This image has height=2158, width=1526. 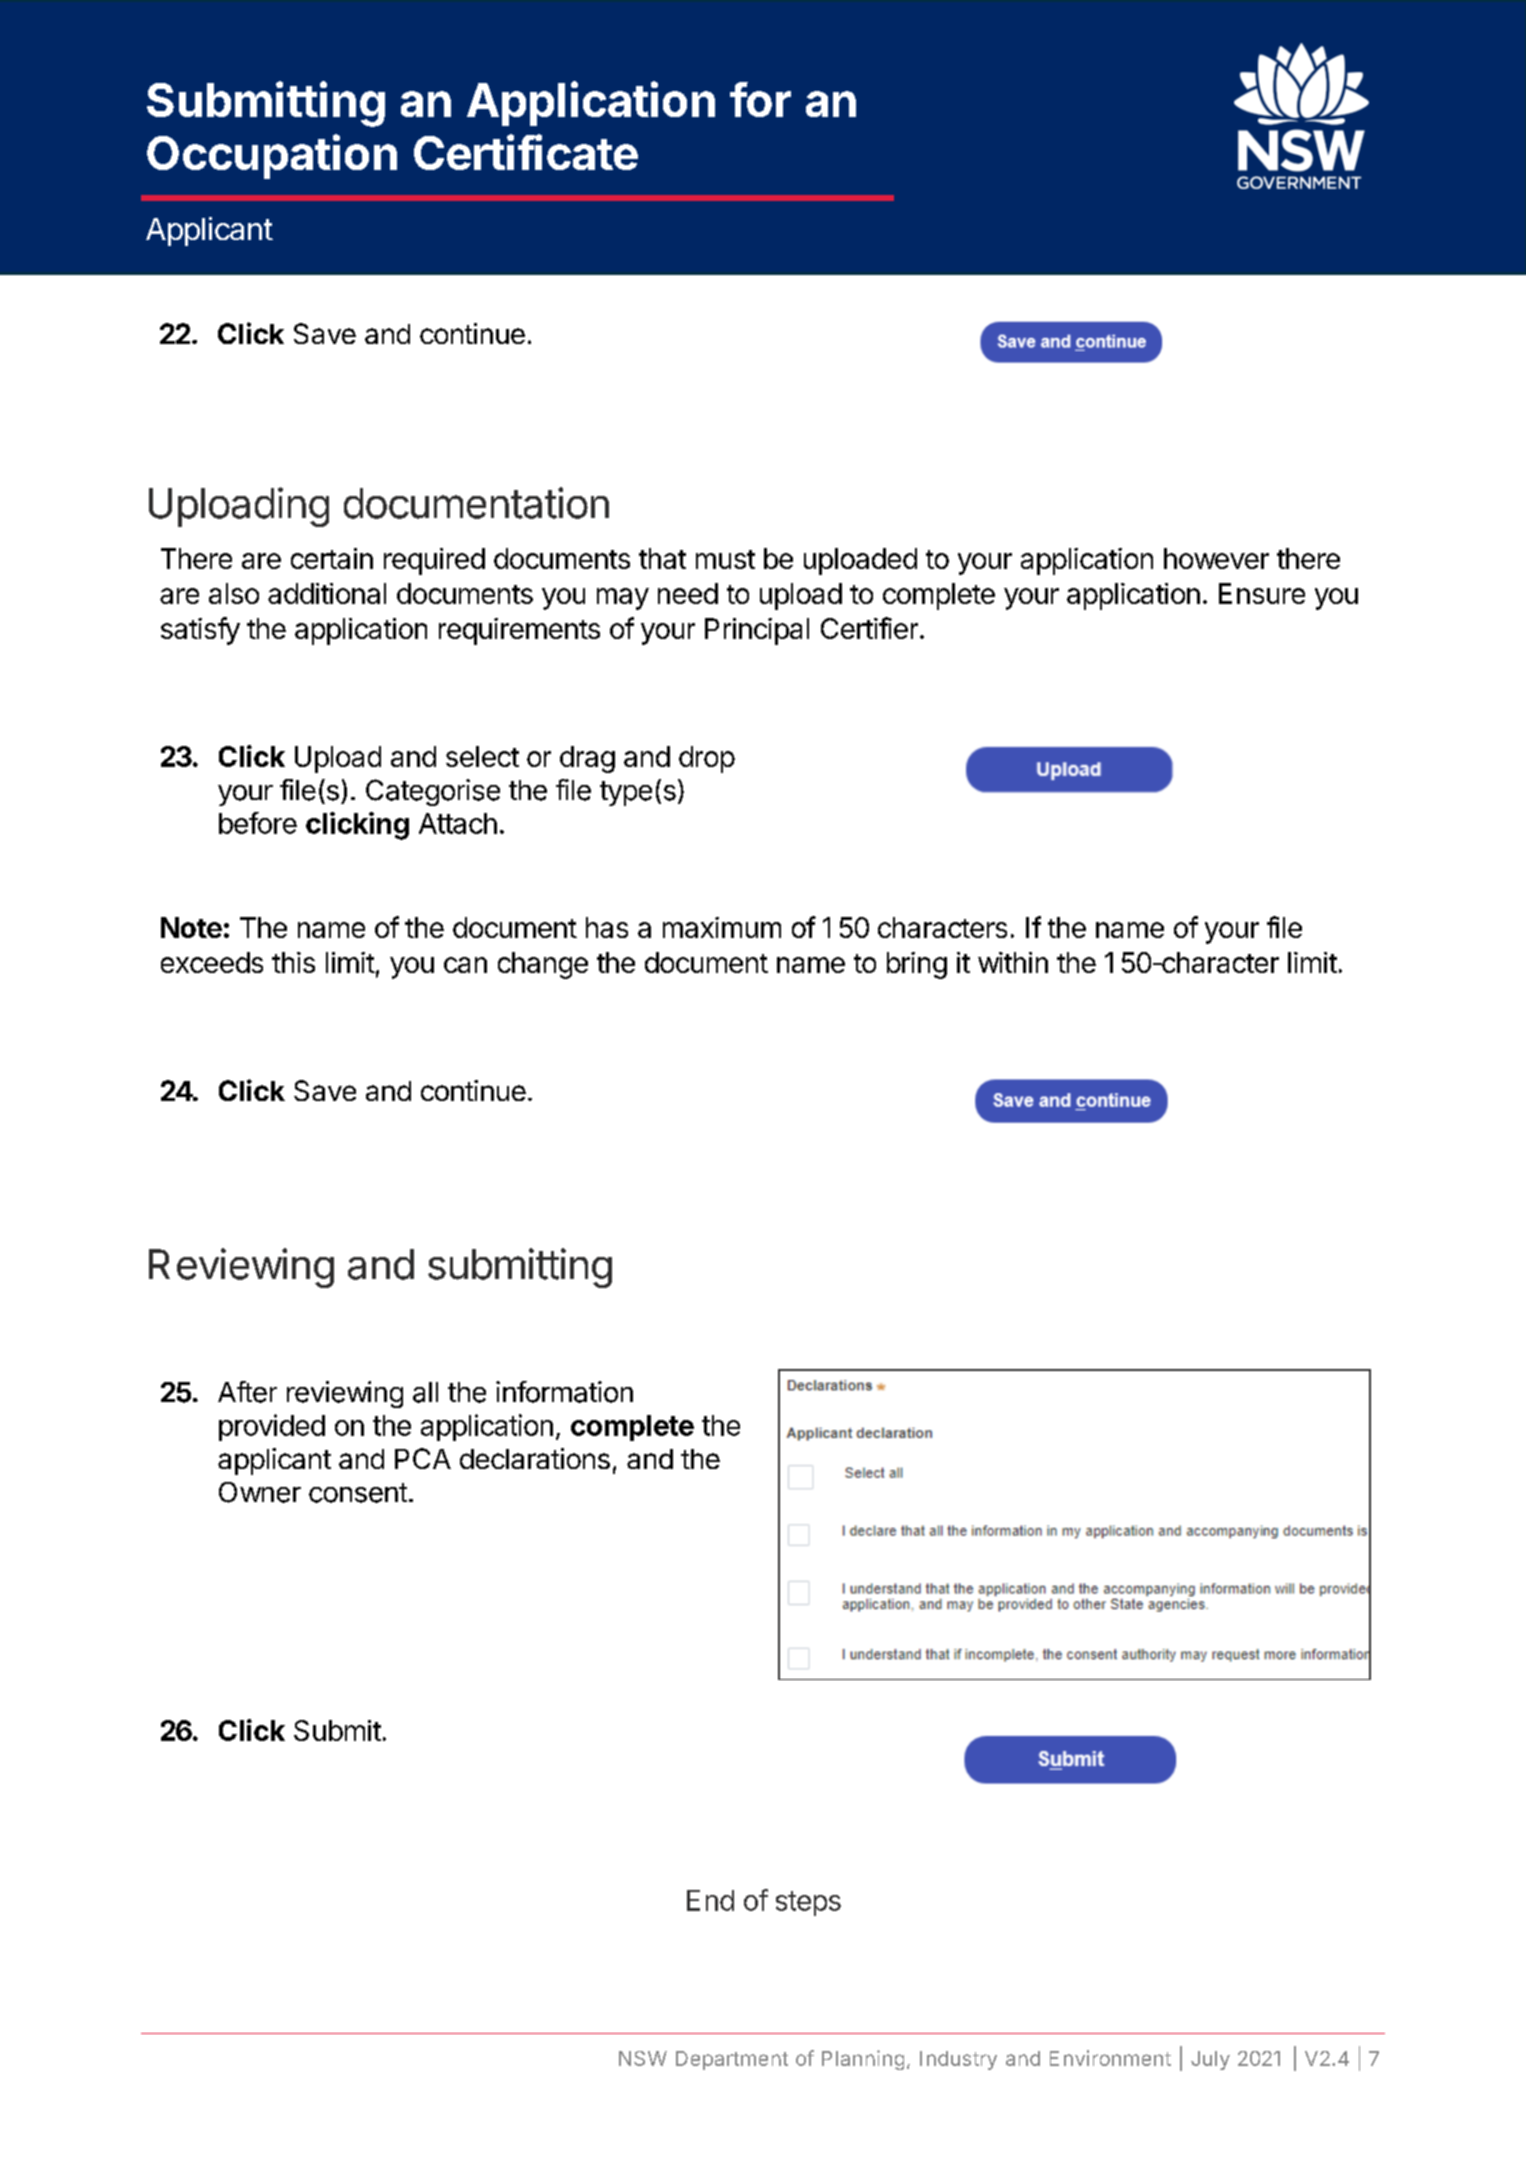 I want to click on Environment, so click(x=1110, y=2058).
